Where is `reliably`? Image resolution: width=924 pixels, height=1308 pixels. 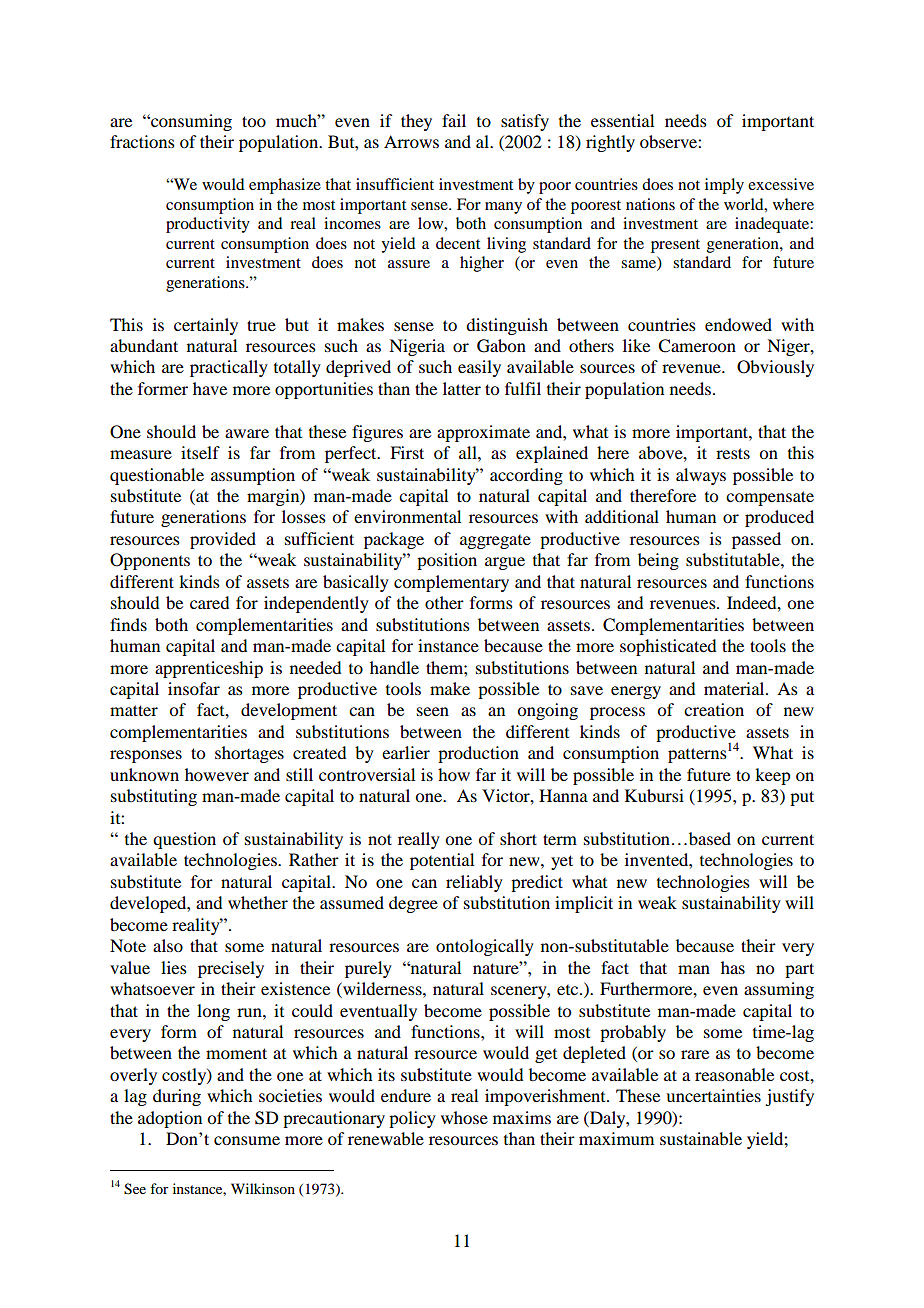
reliably is located at coordinates (474, 883).
